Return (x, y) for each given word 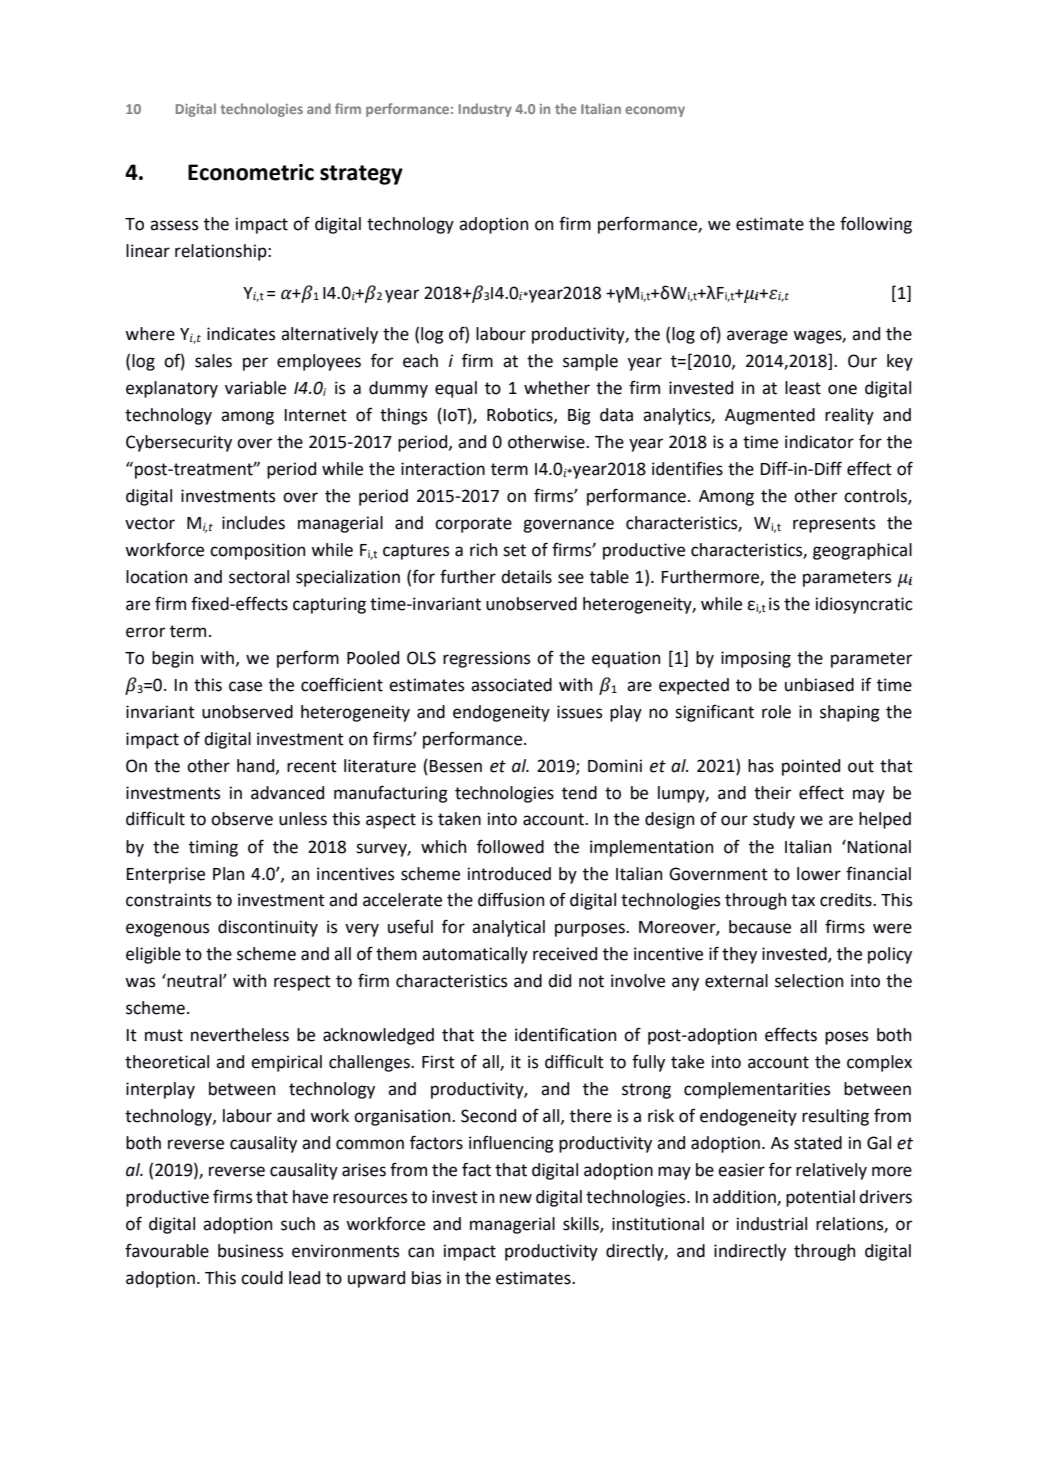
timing (213, 848)
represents (834, 525)
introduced (509, 874)
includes (253, 523)
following (876, 225)
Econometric (251, 172)
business (250, 1251)
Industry (485, 110)
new (516, 1198)
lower (819, 874)
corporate (473, 525)
